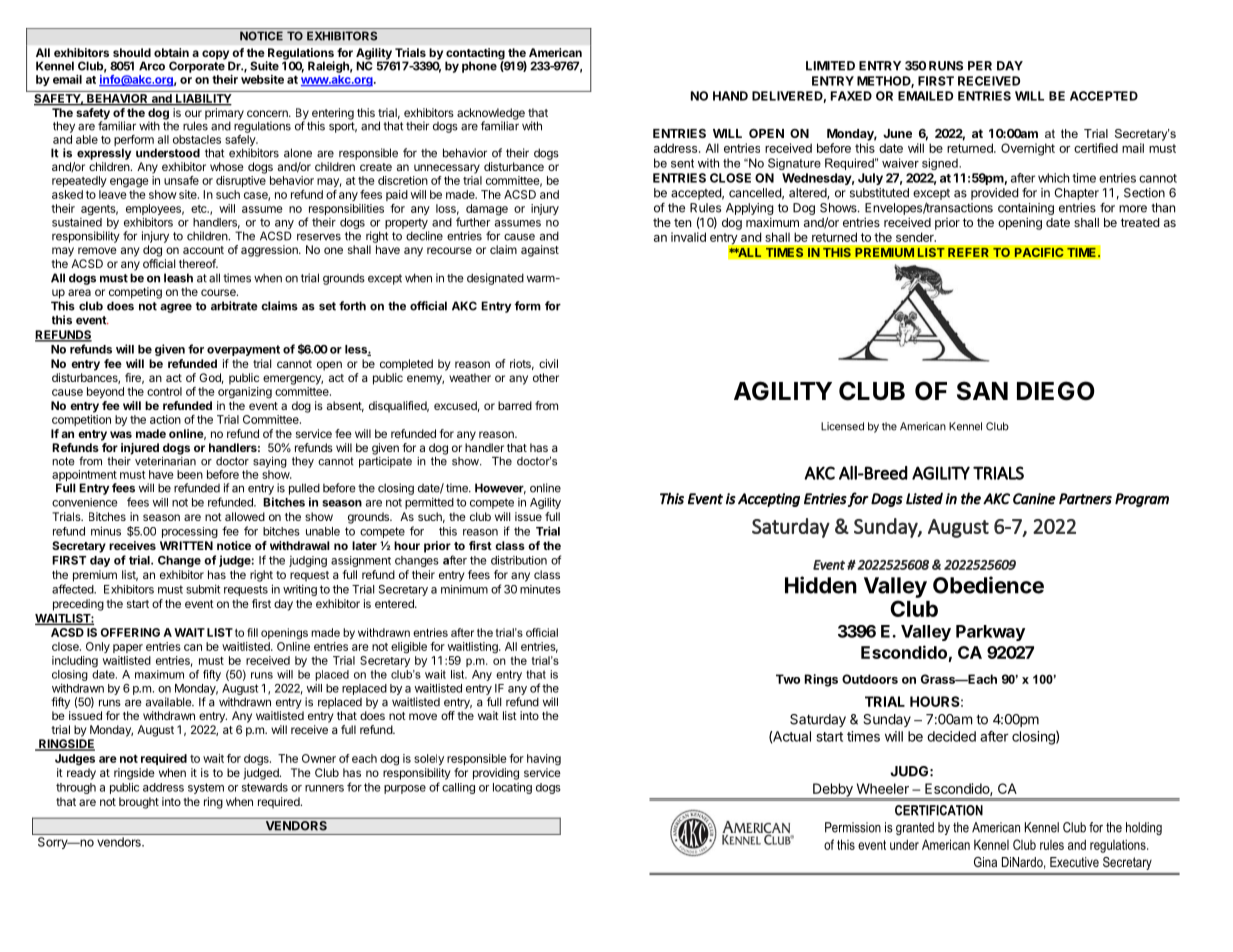 The image size is (1233, 952). Describe the element at coordinates (479, 67) in the image. I see `phone` at that location.
